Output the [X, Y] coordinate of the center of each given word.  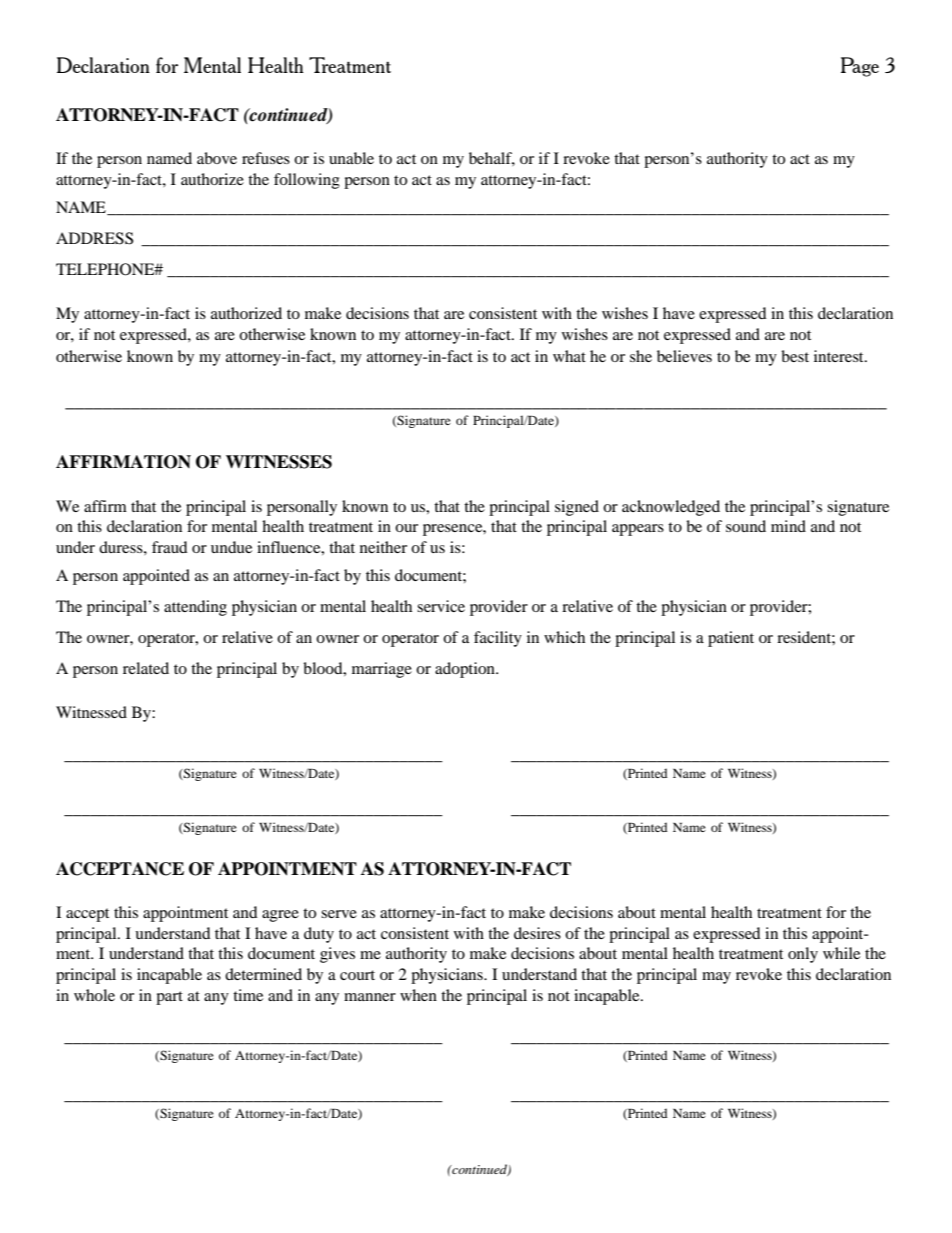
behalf [492, 159]
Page [860, 67]
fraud [170, 547]
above [217, 158]
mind [788, 526]
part [169, 998]
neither [383, 547]
